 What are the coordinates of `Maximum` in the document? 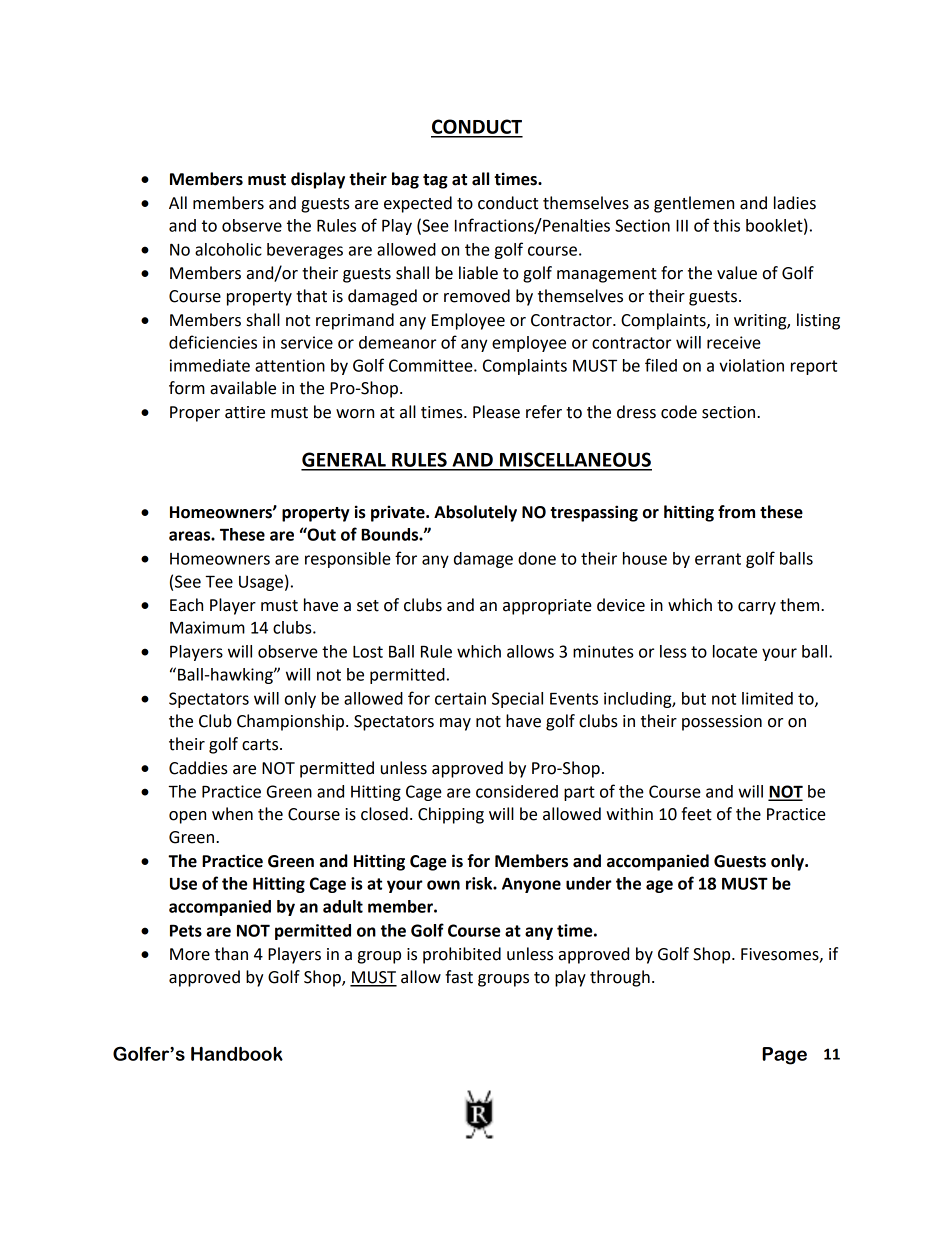 It's located at (207, 627).
